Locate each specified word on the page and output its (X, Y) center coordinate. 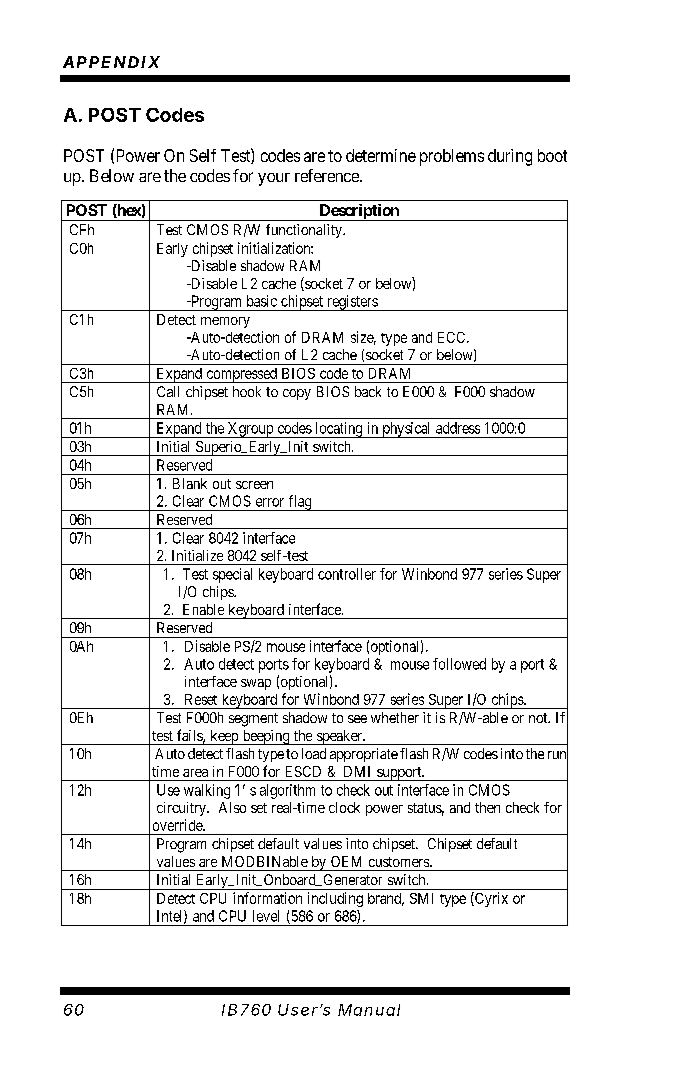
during (510, 157)
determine (381, 155)
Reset (201, 699)
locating (339, 430)
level (266, 916)
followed (459, 664)
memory (225, 322)
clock (344, 807)
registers (352, 303)
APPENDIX (111, 62)
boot (552, 155)
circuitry (182, 809)
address (458, 428)
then (487, 807)
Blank (190, 483)
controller (347, 574)
